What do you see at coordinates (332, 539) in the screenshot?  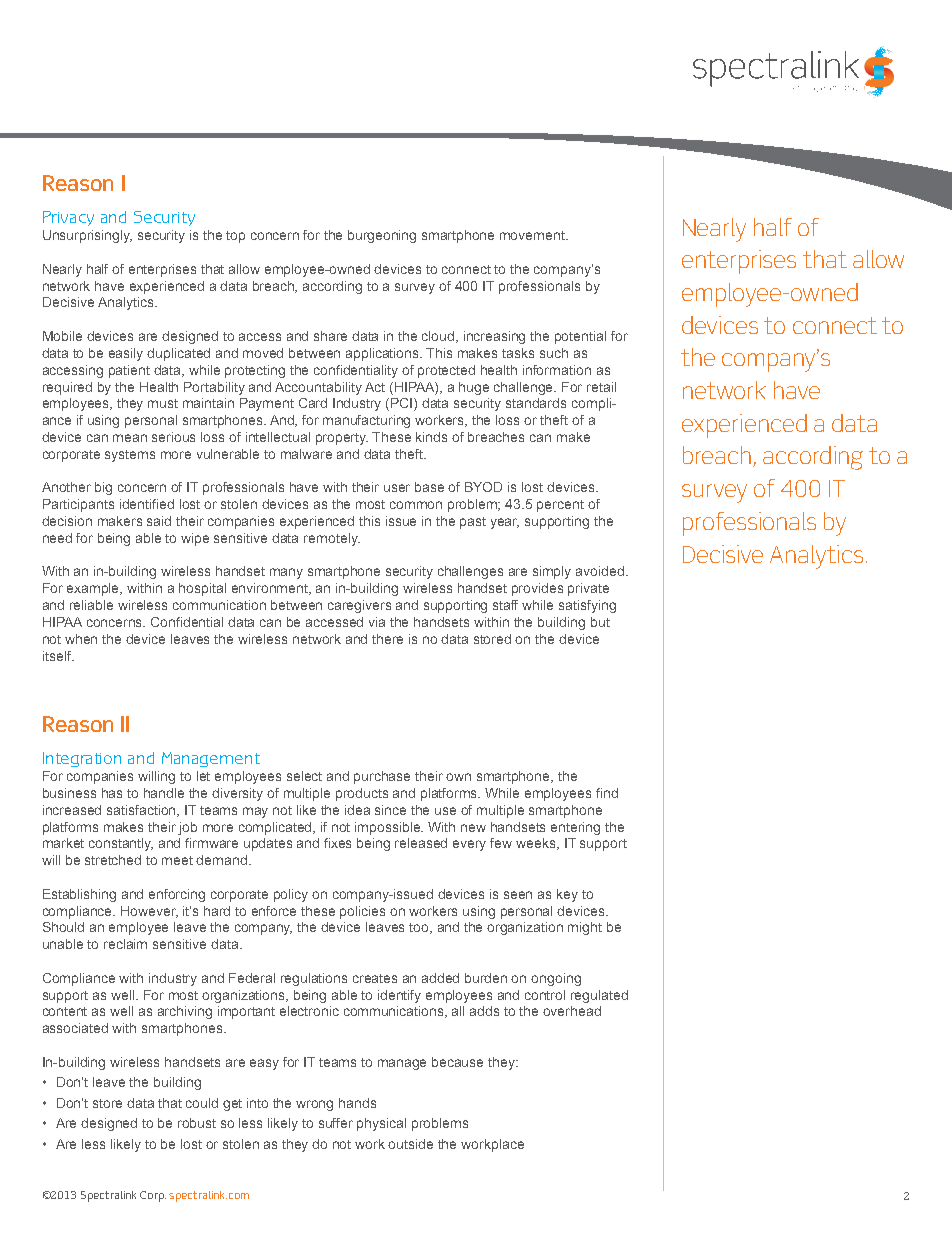 I see `remotely` at bounding box center [332, 539].
